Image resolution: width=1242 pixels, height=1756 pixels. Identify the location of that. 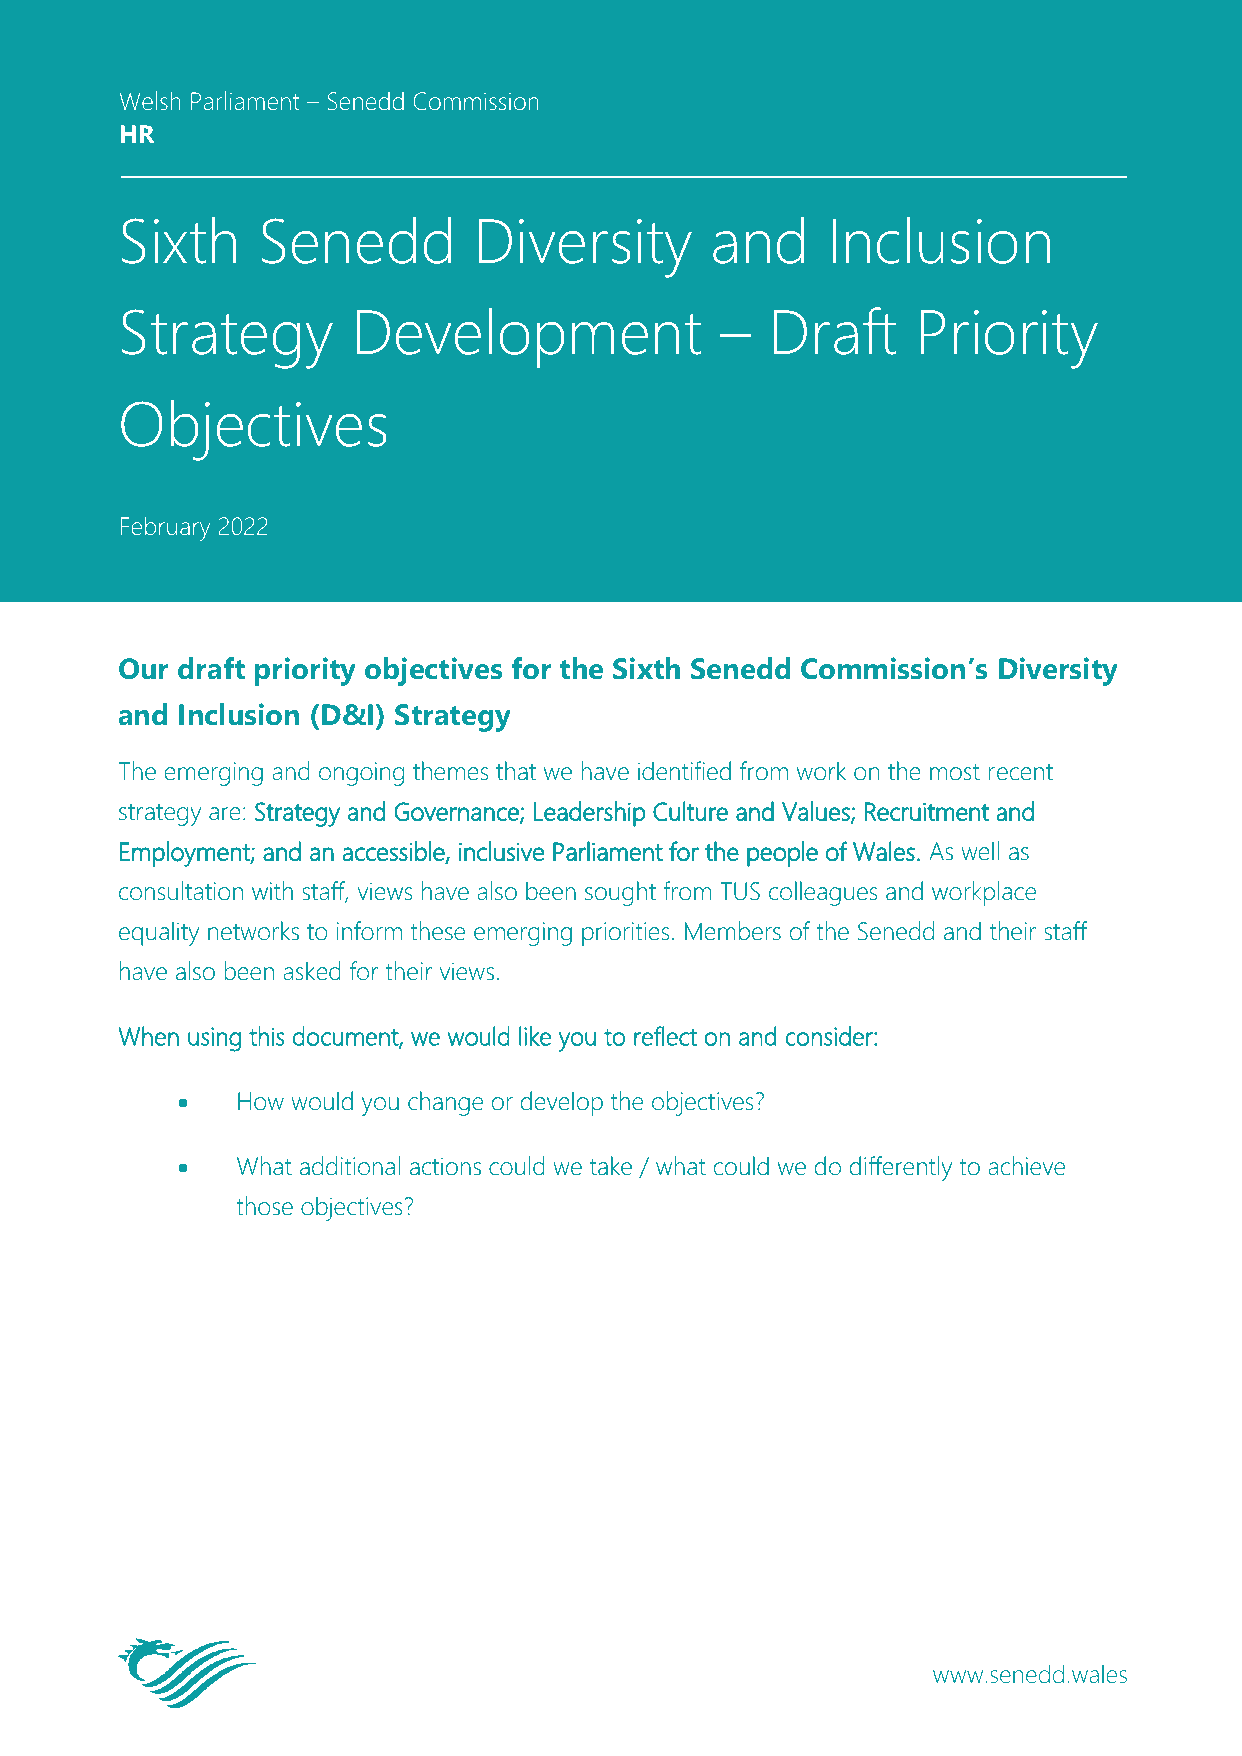
(516, 771).
